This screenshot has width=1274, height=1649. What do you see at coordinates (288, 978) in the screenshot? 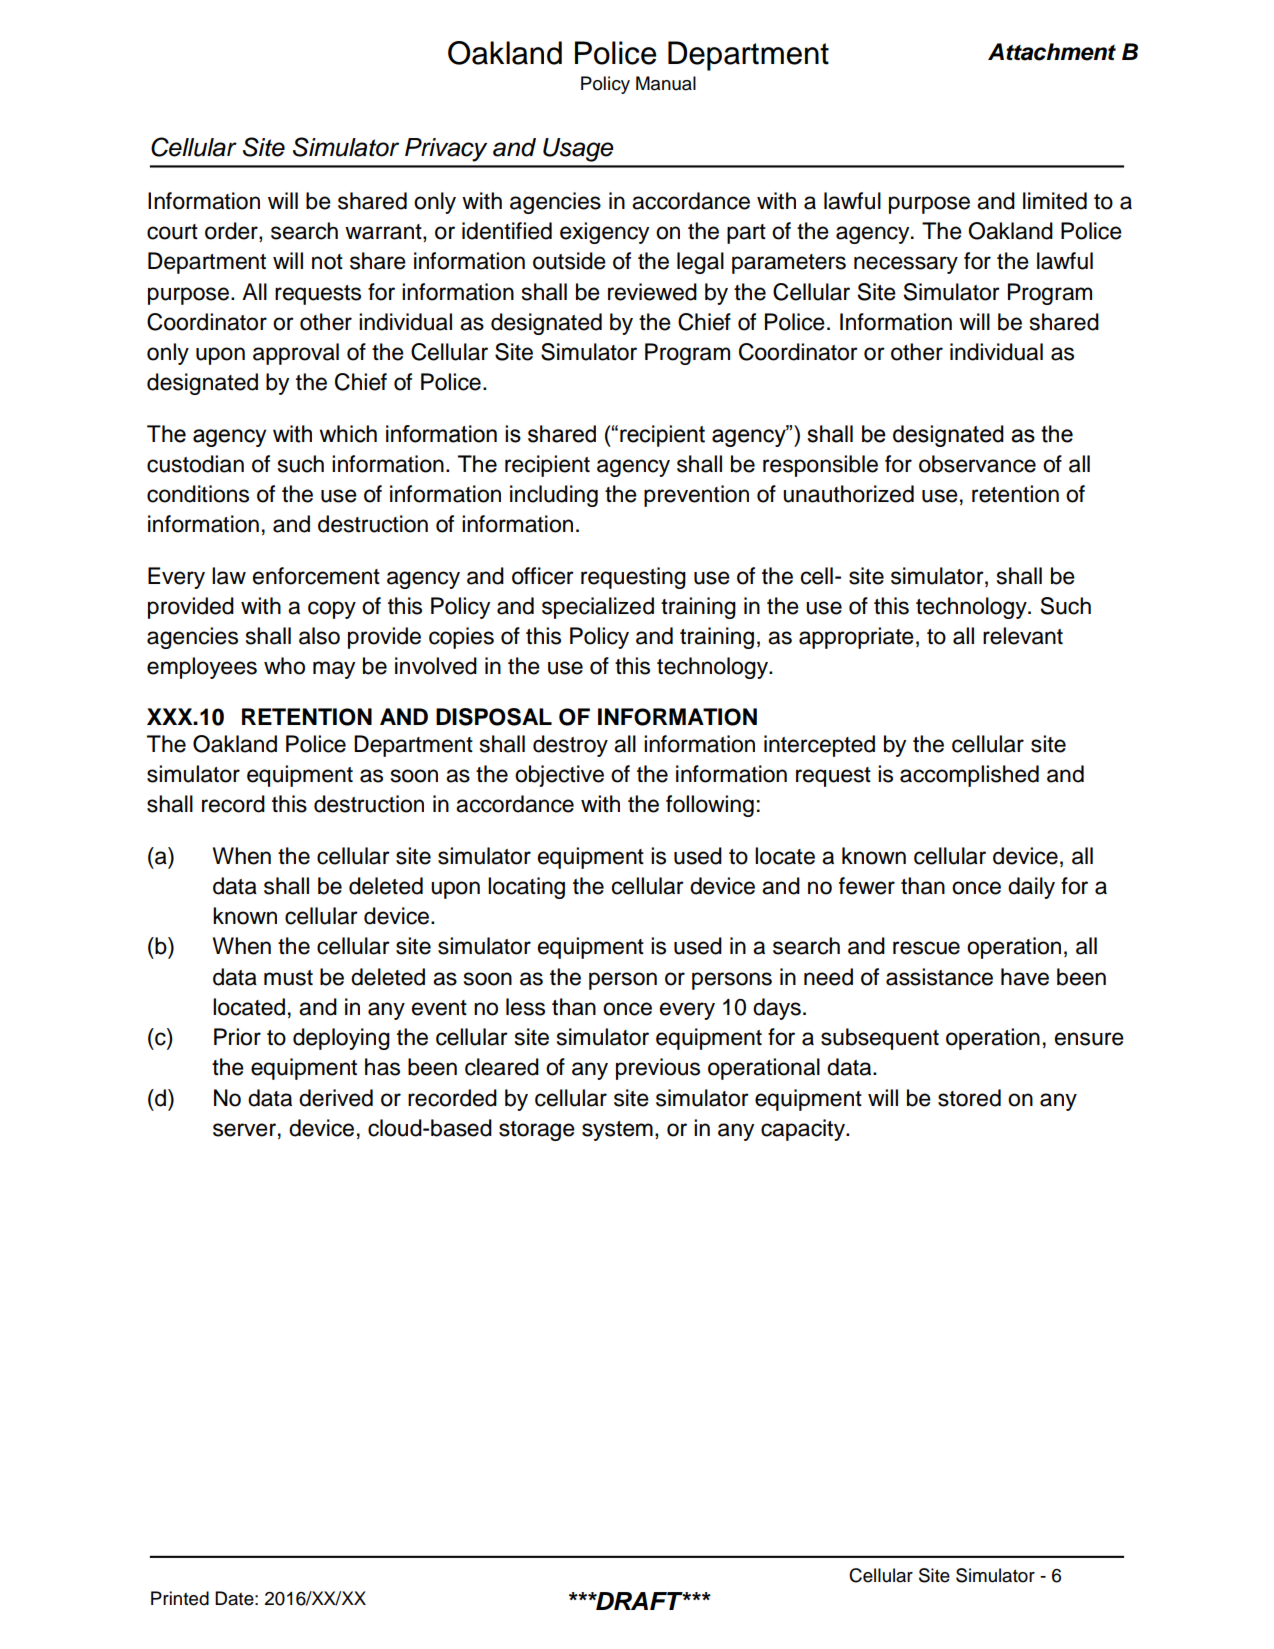
I see `must` at bounding box center [288, 978].
